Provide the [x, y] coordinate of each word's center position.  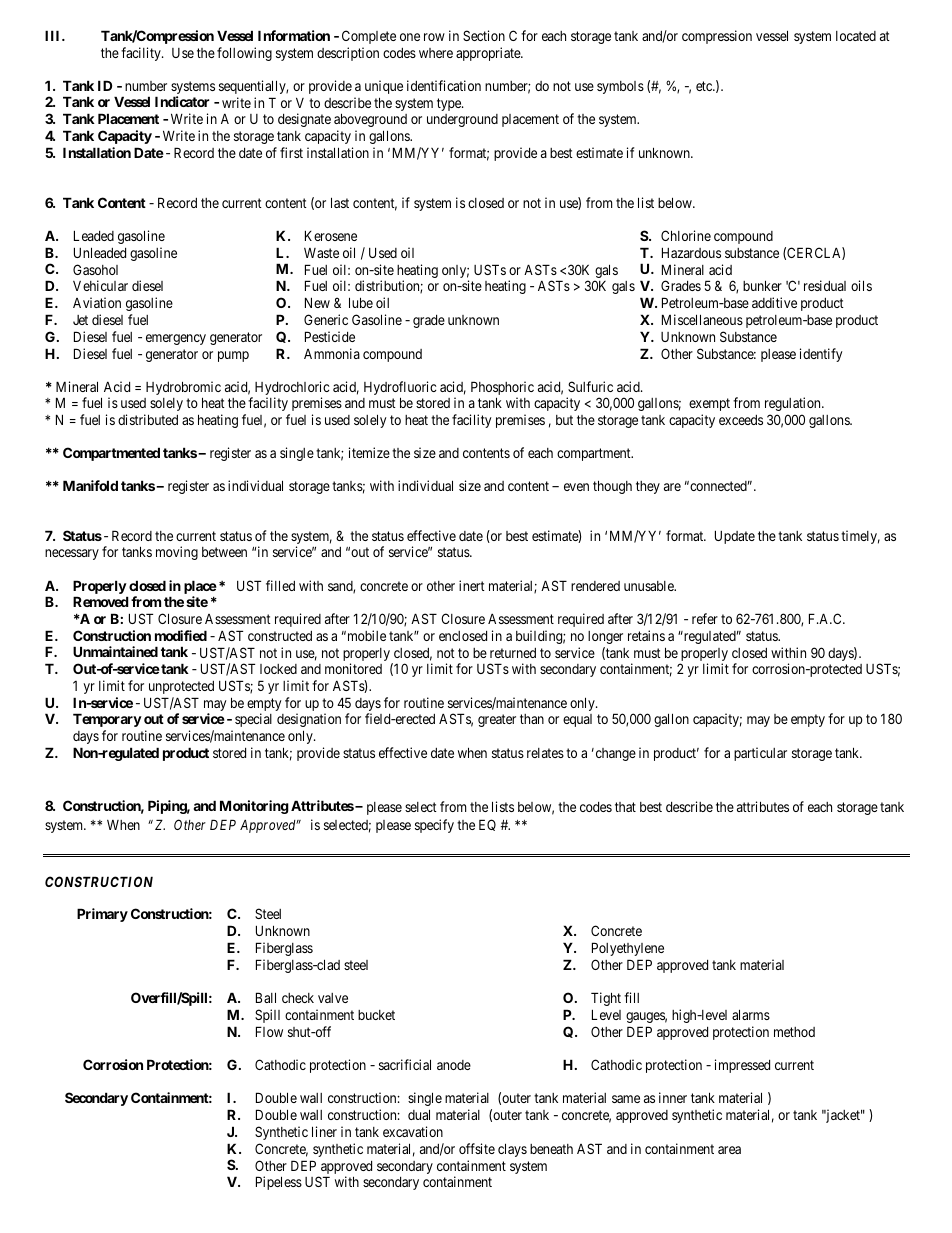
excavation [413, 1131]
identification [444, 85]
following [244, 54]
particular [760, 754]
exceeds [741, 420]
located [856, 36]
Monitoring [254, 807]
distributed [148, 419]
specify [434, 826]
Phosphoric [502, 389]
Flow [269, 1031]
